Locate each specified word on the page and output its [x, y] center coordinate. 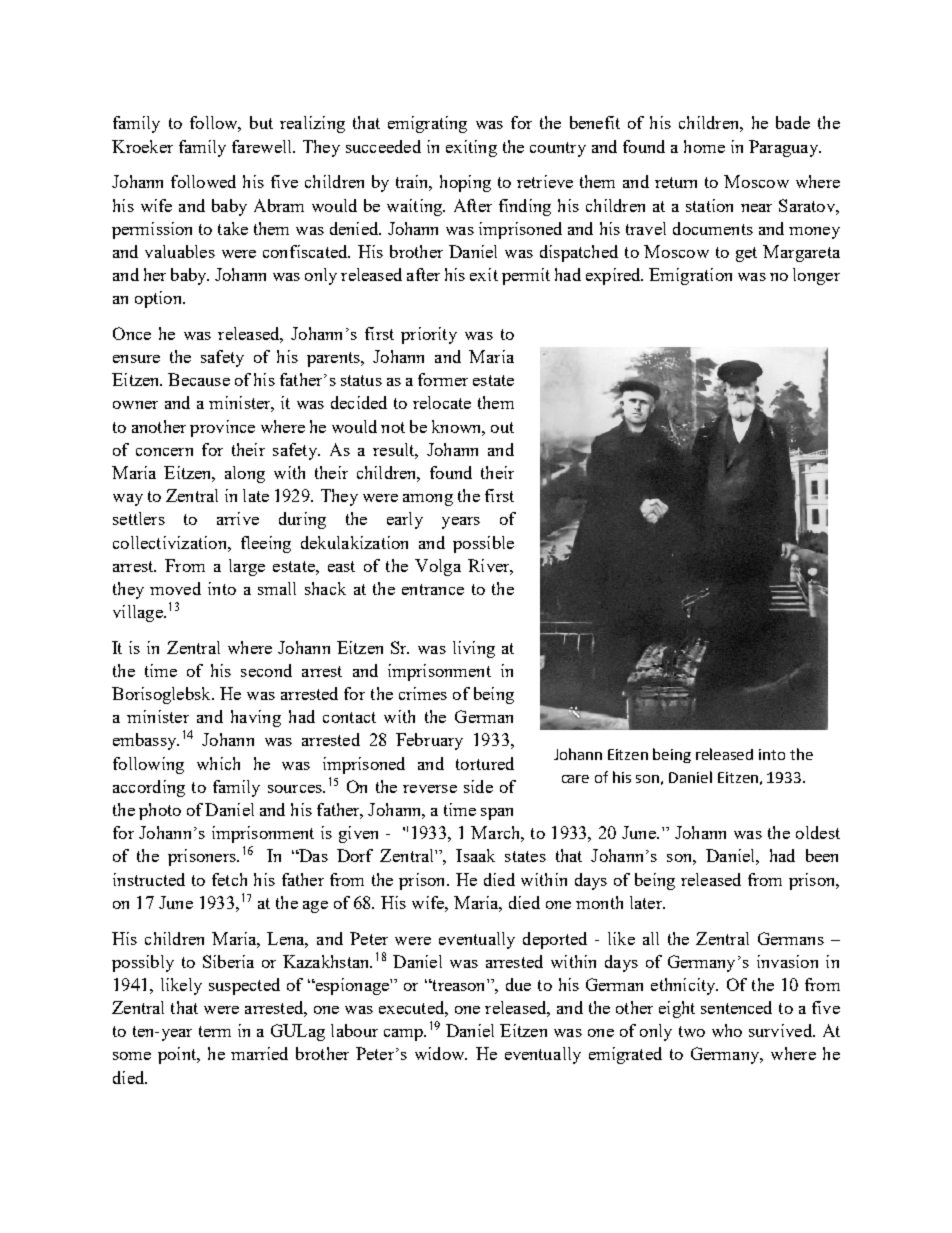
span [497, 814]
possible [483, 544]
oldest [818, 832]
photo [160, 811]
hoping [465, 183]
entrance [433, 589]
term [215, 1031]
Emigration [690, 276]
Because [199, 379]
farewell [263, 146]
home [704, 146]
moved [175, 588]
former [443, 379]
